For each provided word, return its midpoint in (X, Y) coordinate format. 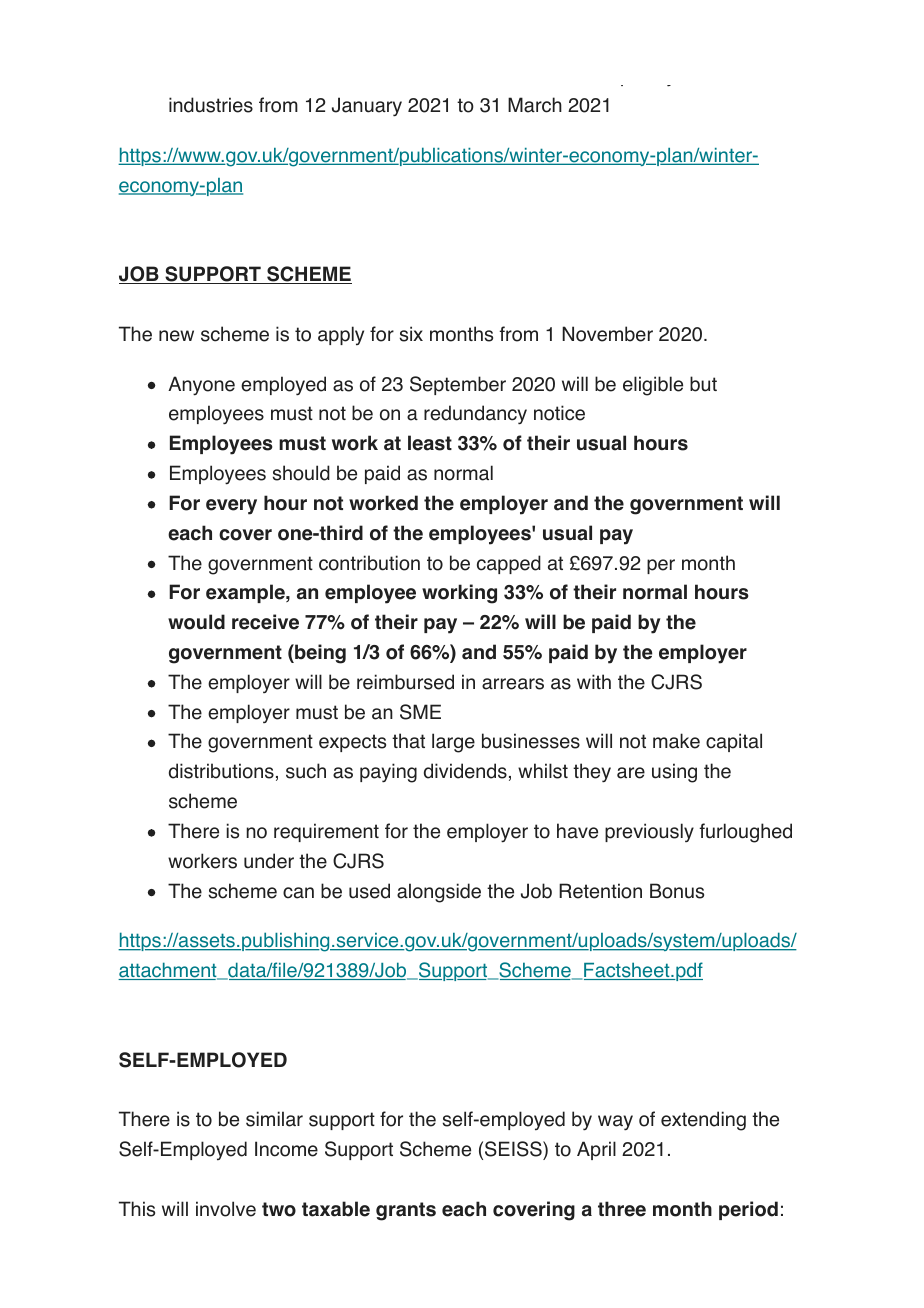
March (535, 105)
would (196, 622)
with (594, 681)
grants (406, 1211)
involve (226, 1209)
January (367, 107)
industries (211, 105)
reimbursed (405, 682)
